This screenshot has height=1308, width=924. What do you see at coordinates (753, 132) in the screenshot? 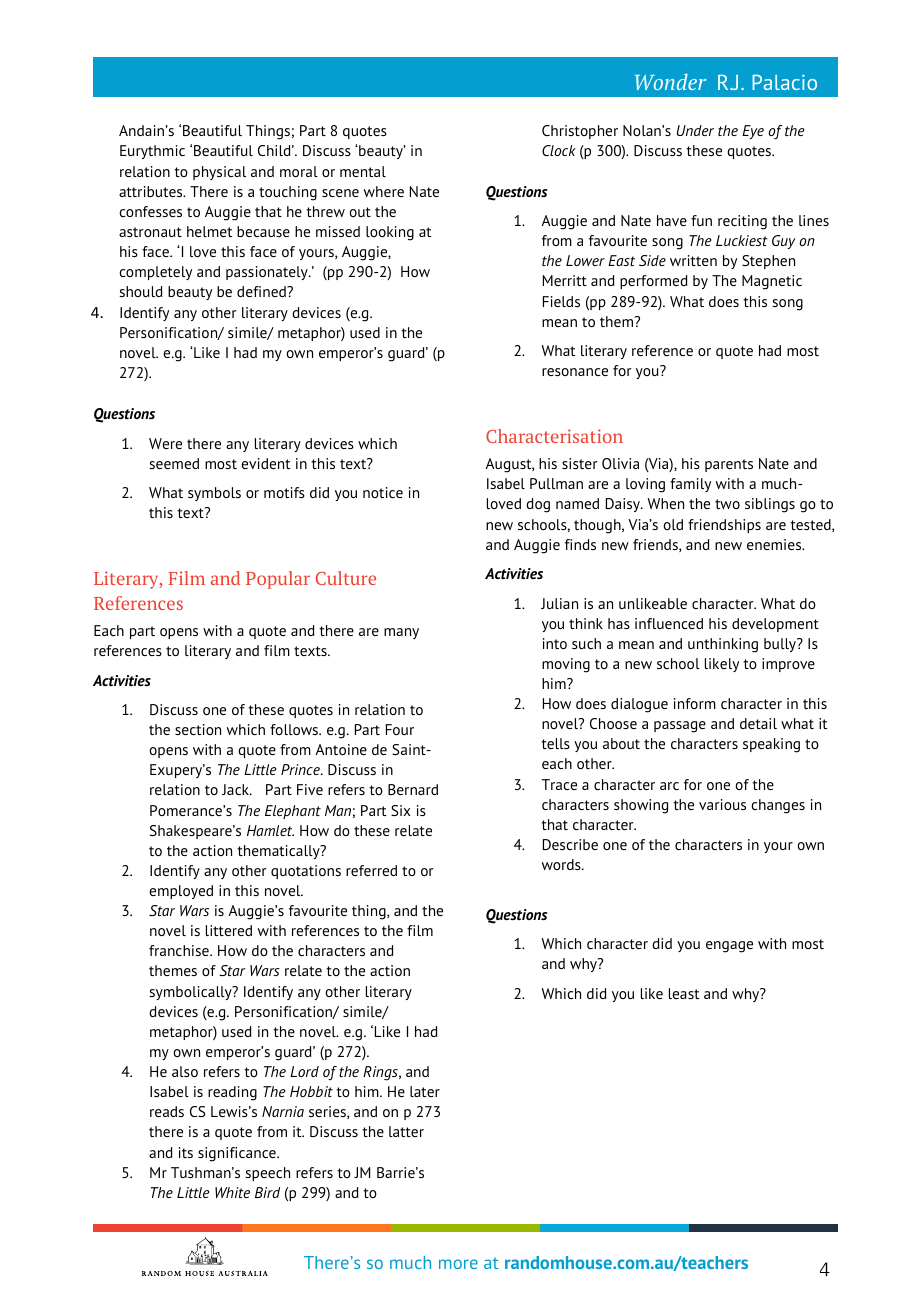
I see `Eye` at bounding box center [753, 132].
